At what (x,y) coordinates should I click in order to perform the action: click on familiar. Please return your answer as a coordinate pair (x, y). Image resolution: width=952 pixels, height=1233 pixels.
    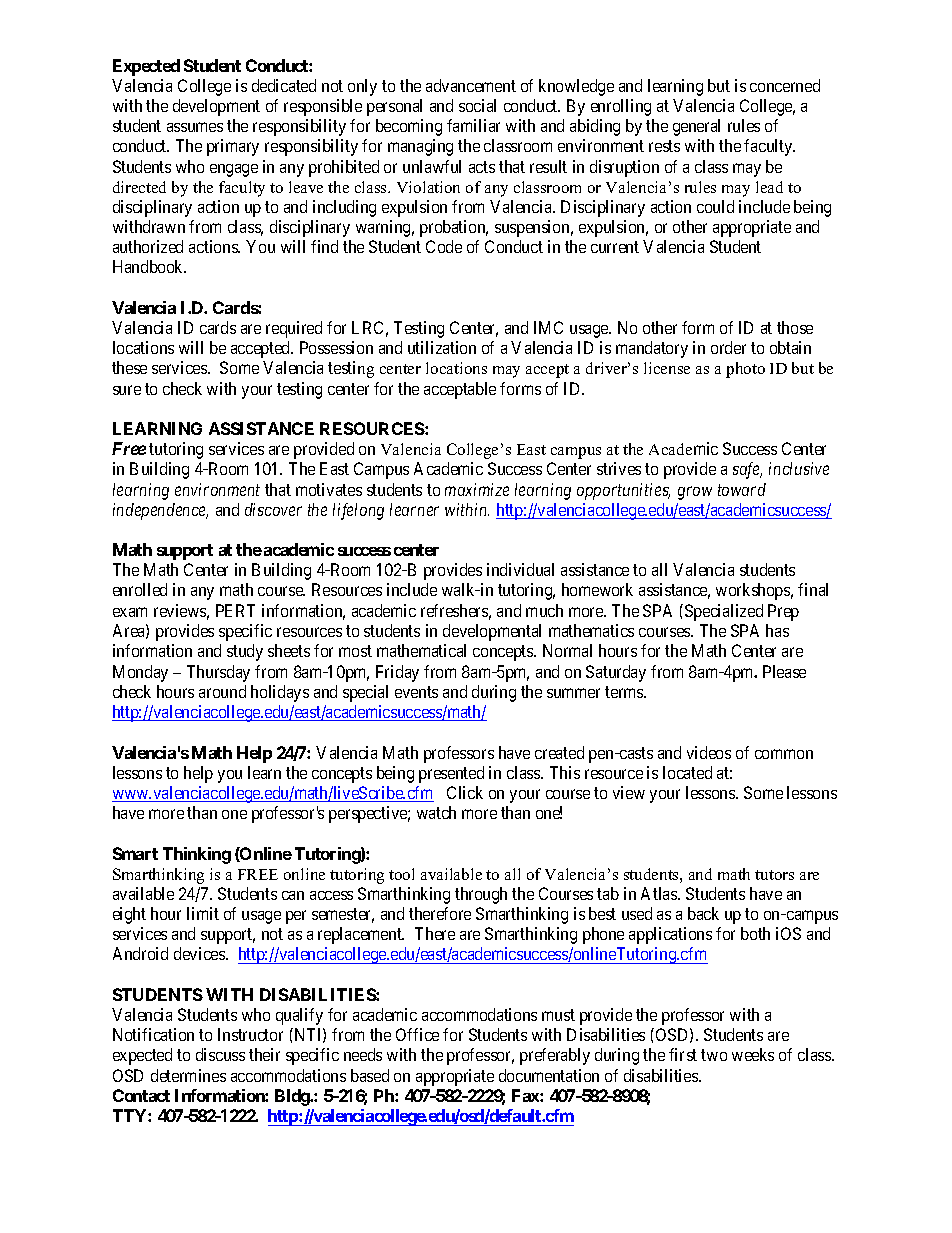
    Looking at the image, I should click on (473, 125).
